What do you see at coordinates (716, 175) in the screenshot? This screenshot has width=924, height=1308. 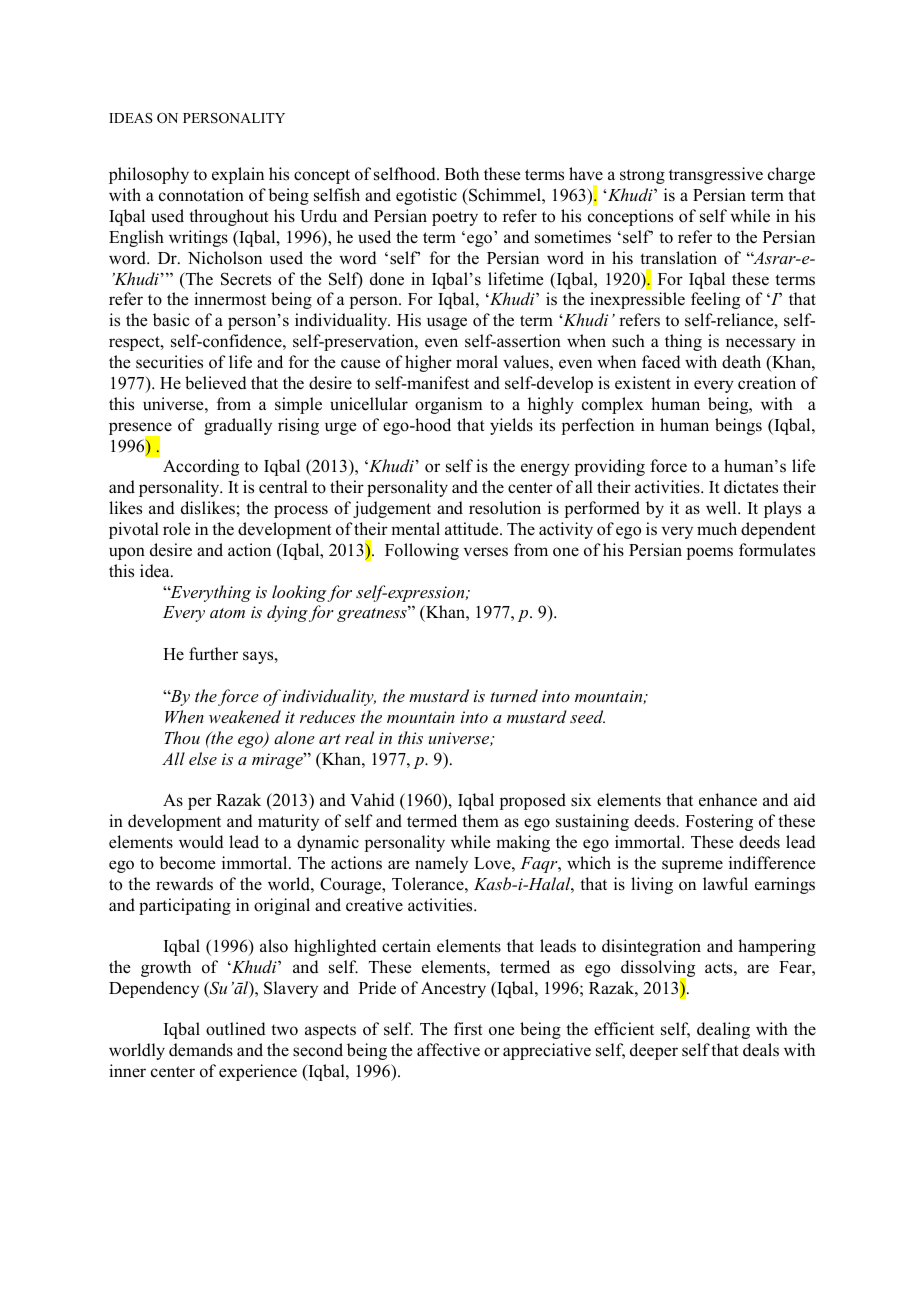 I see `transgressive` at bounding box center [716, 175].
